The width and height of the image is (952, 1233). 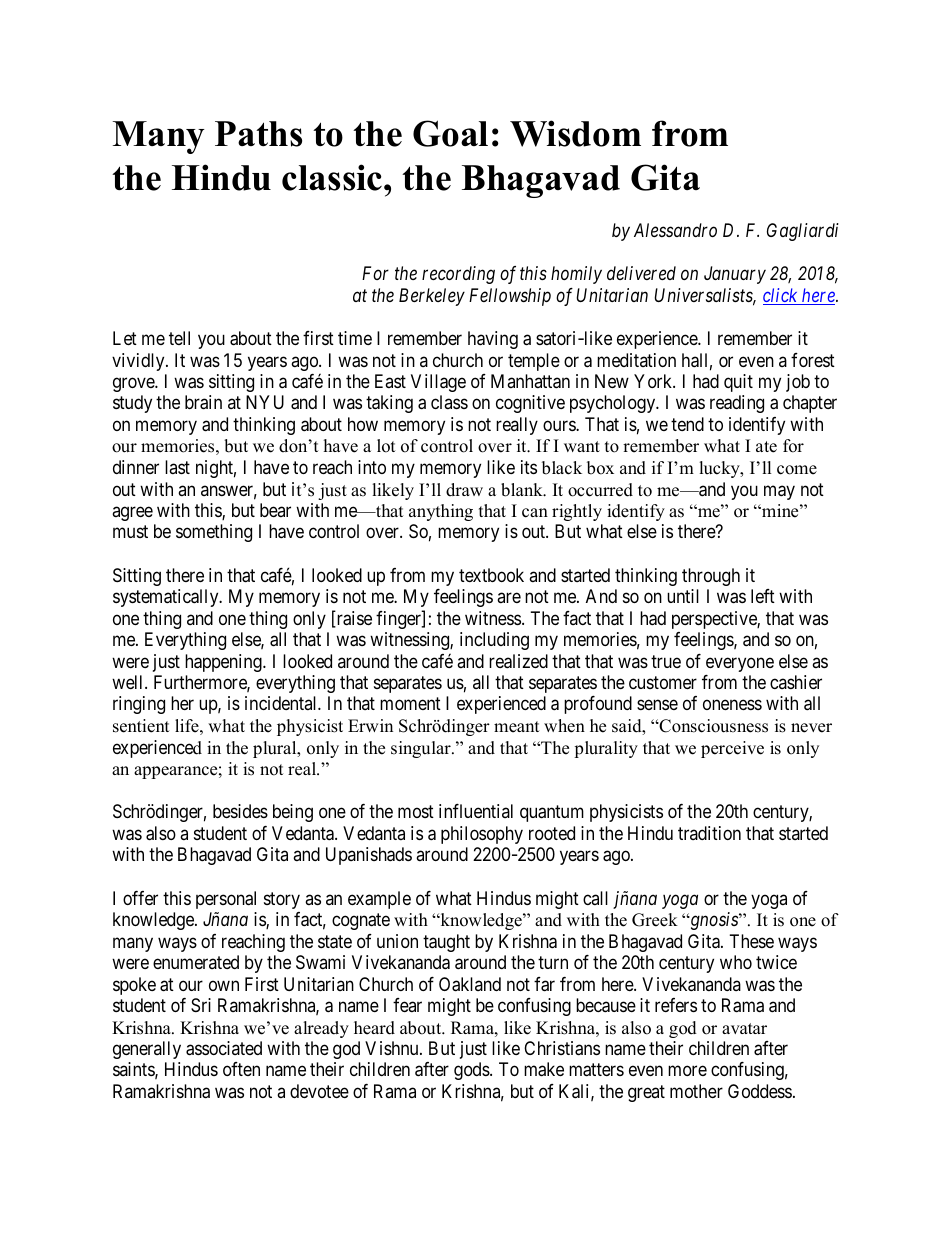 I want to click on Alessandro, so click(x=675, y=230).
